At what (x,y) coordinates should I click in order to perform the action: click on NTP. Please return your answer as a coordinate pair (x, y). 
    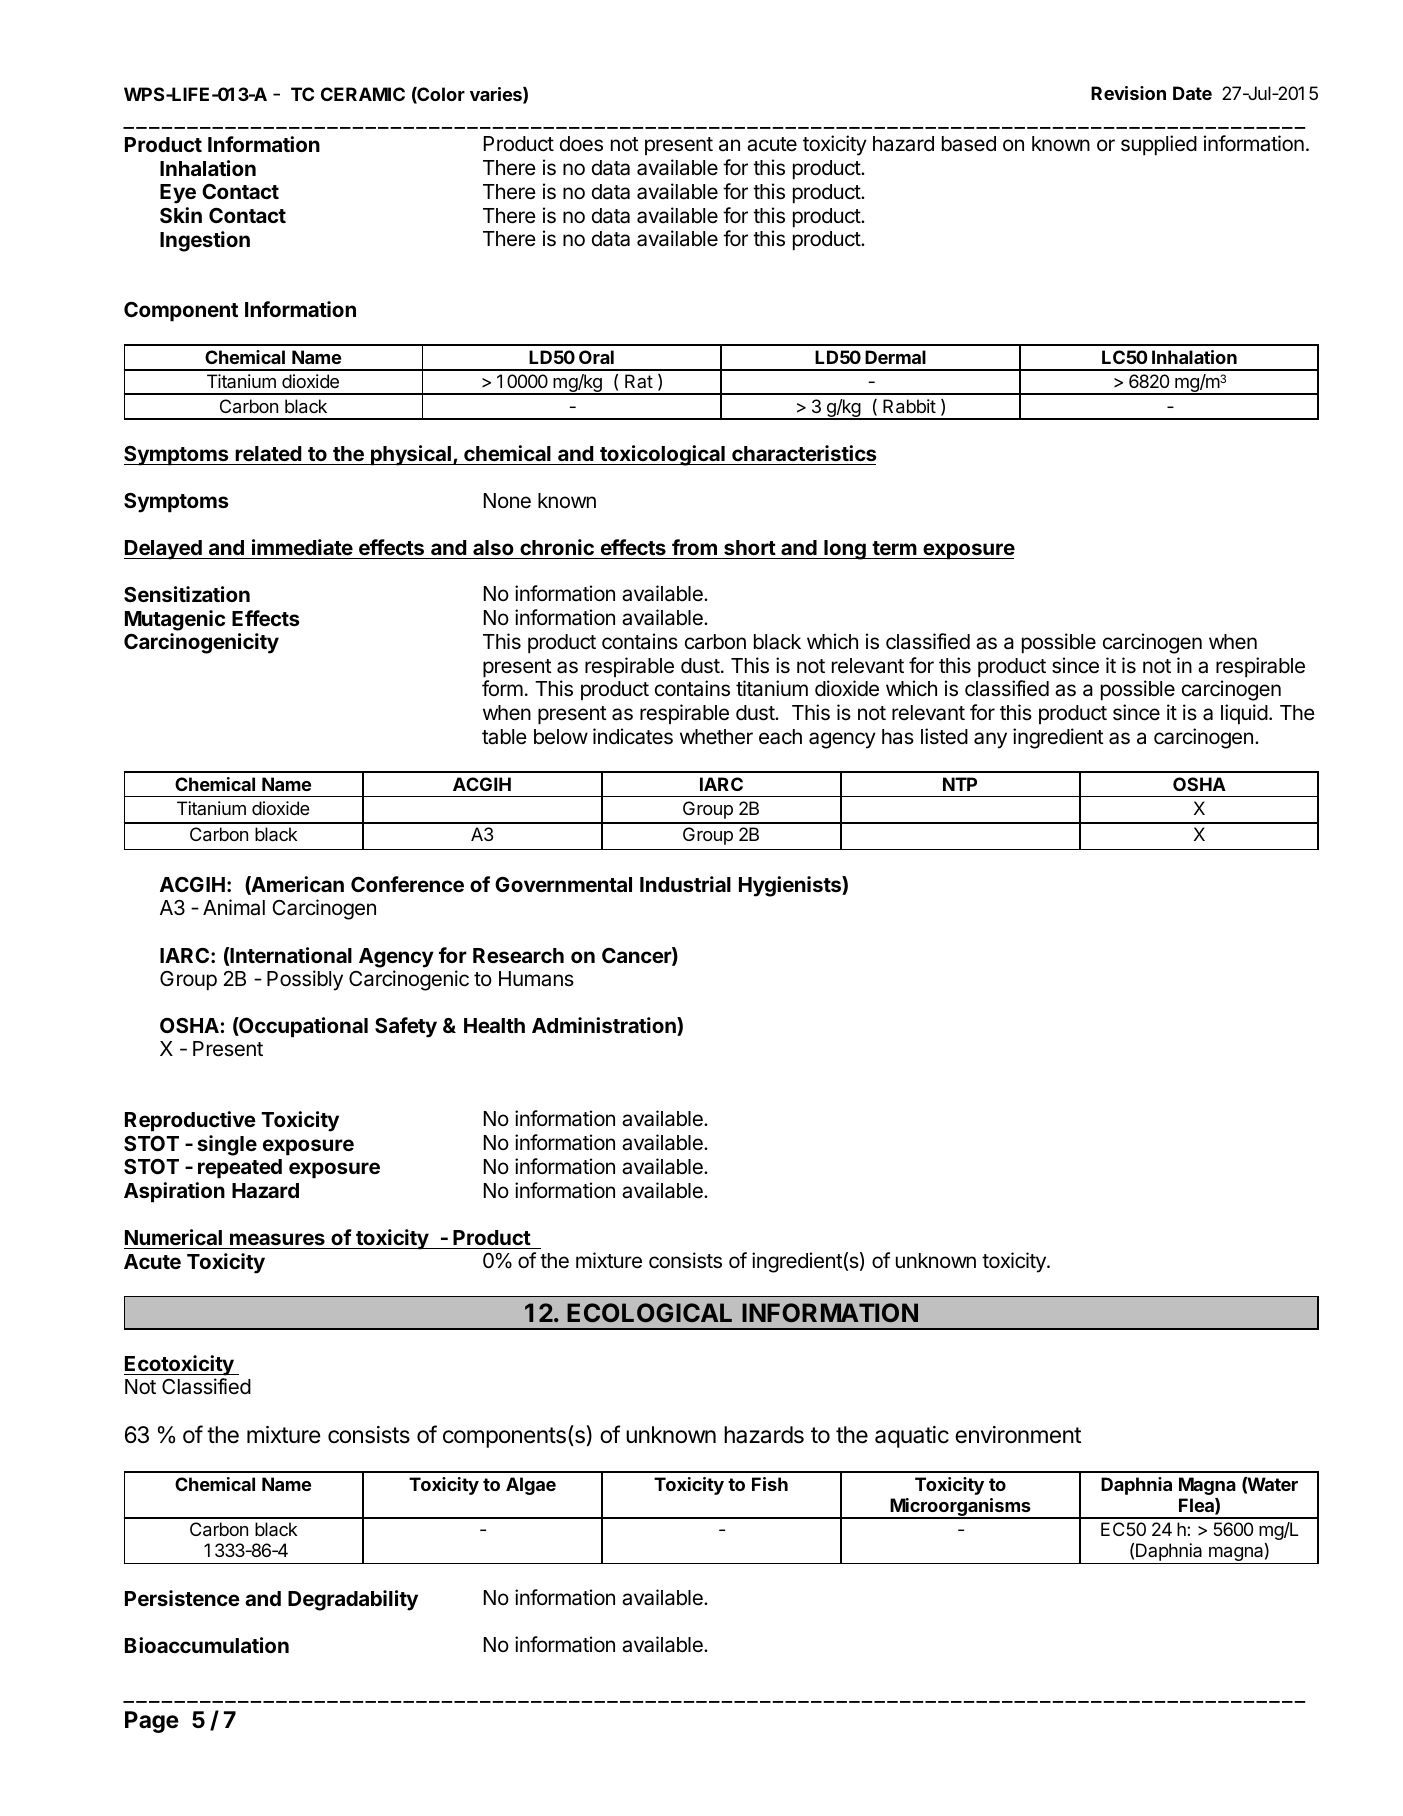
    Looking at the image, I should click on (960, 784).
